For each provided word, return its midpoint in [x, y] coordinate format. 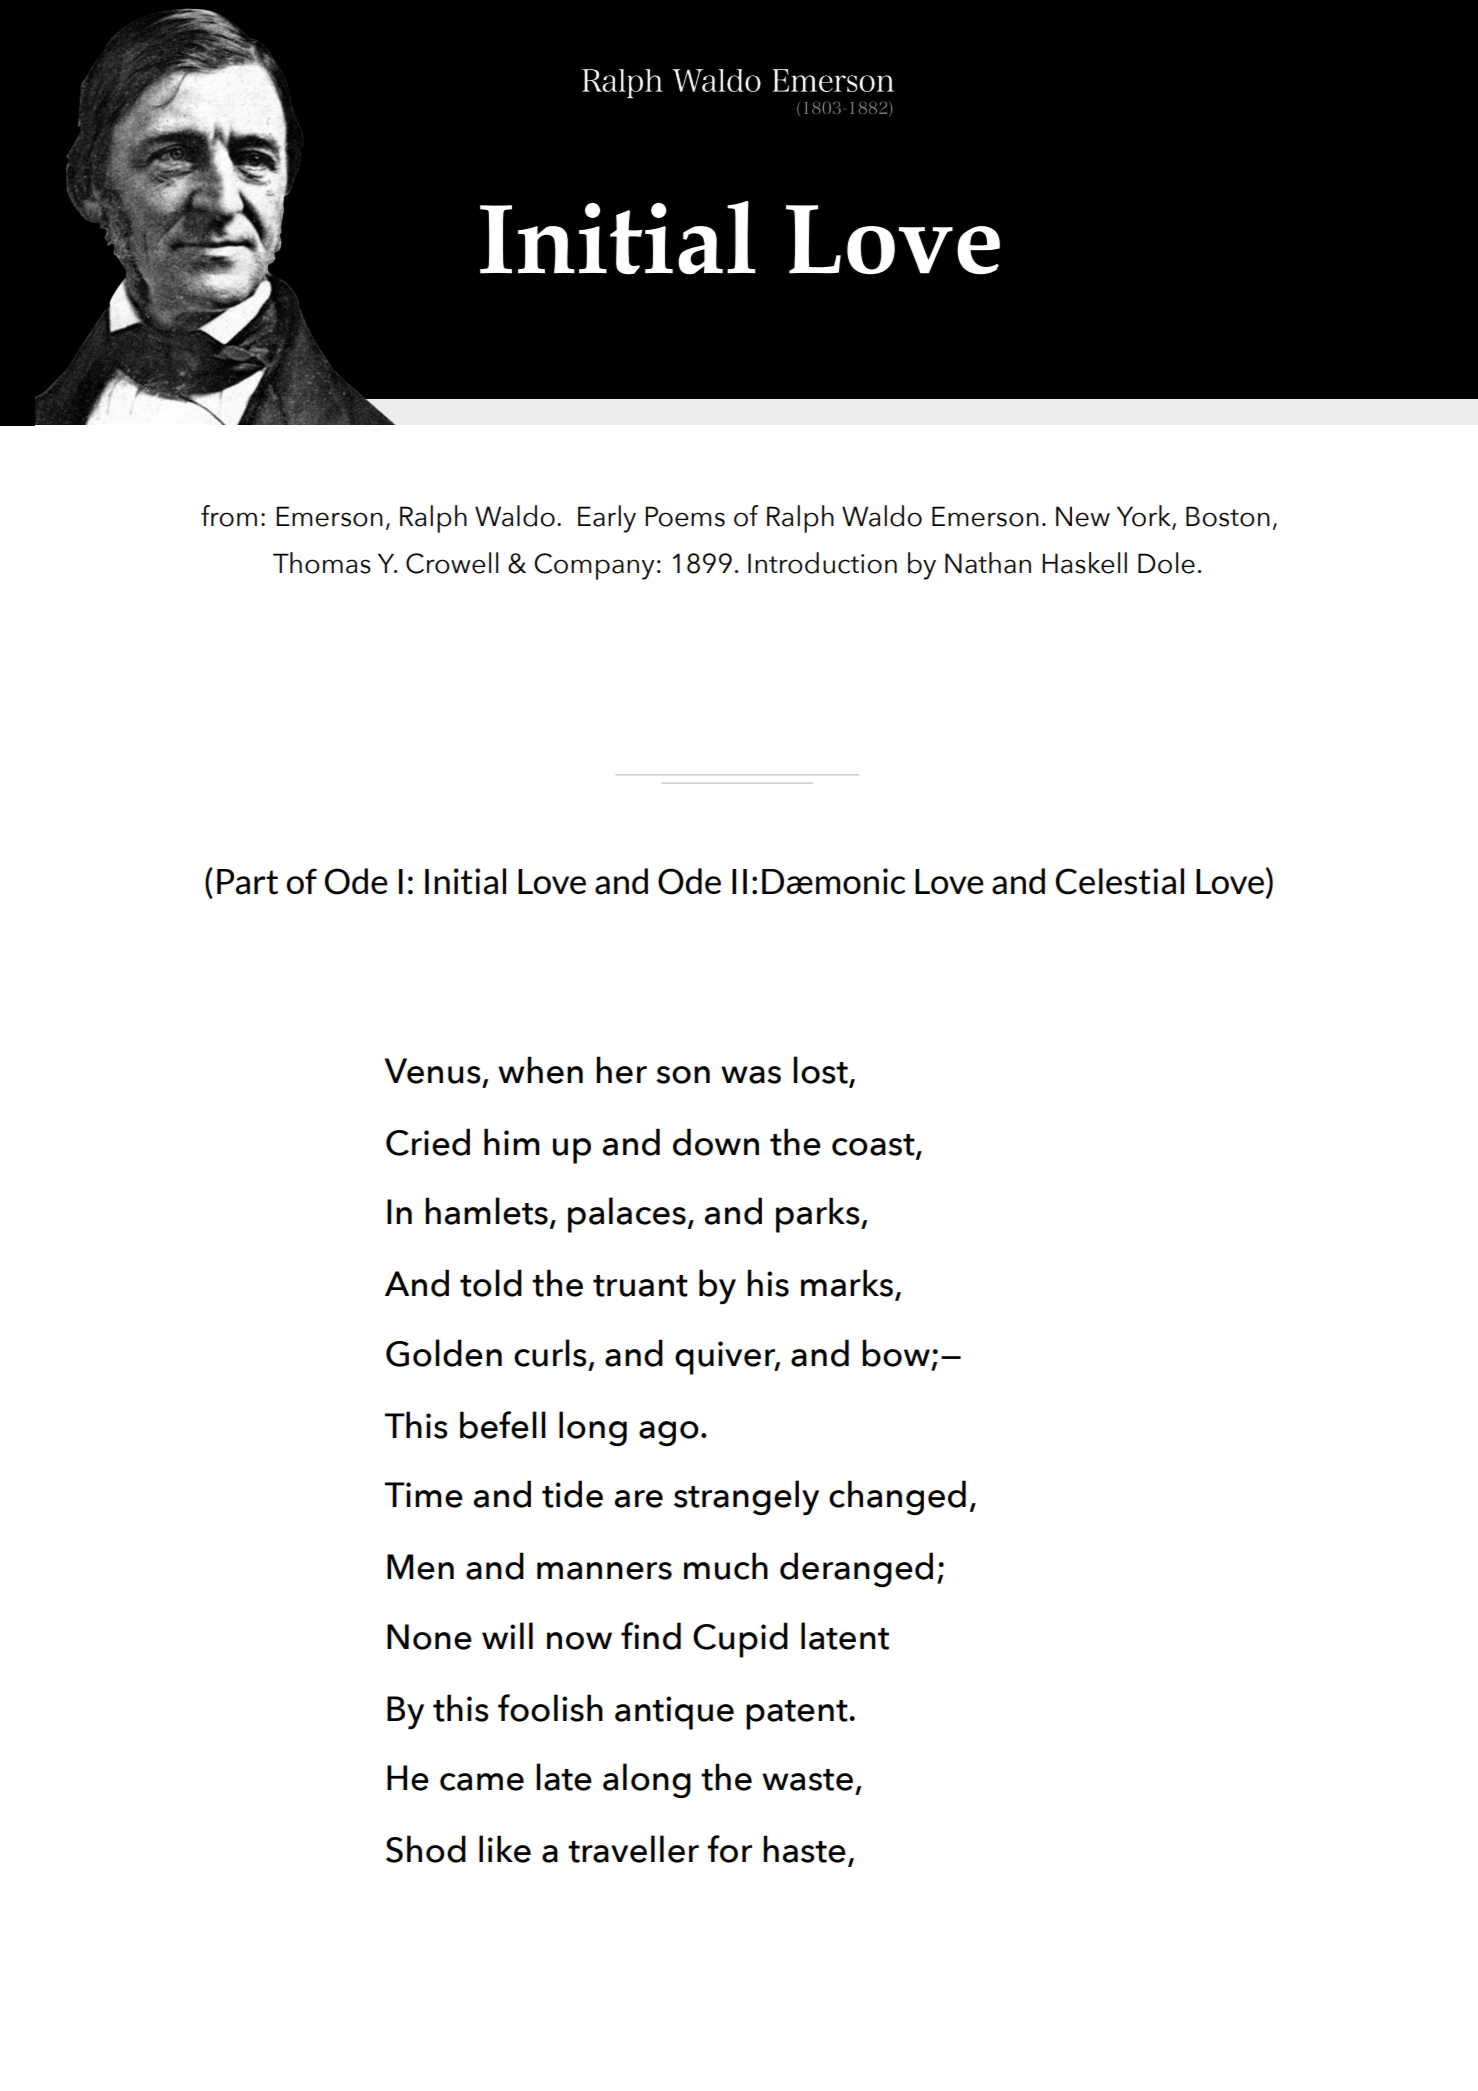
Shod [426, 1849]
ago [669, 1433]
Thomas [322, 563]
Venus [433, 1071]
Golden [444, 1353]
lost [821, 1071]
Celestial [1119, 881]
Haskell [1084, 563]
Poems [685, 516]
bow [896, 1353]
